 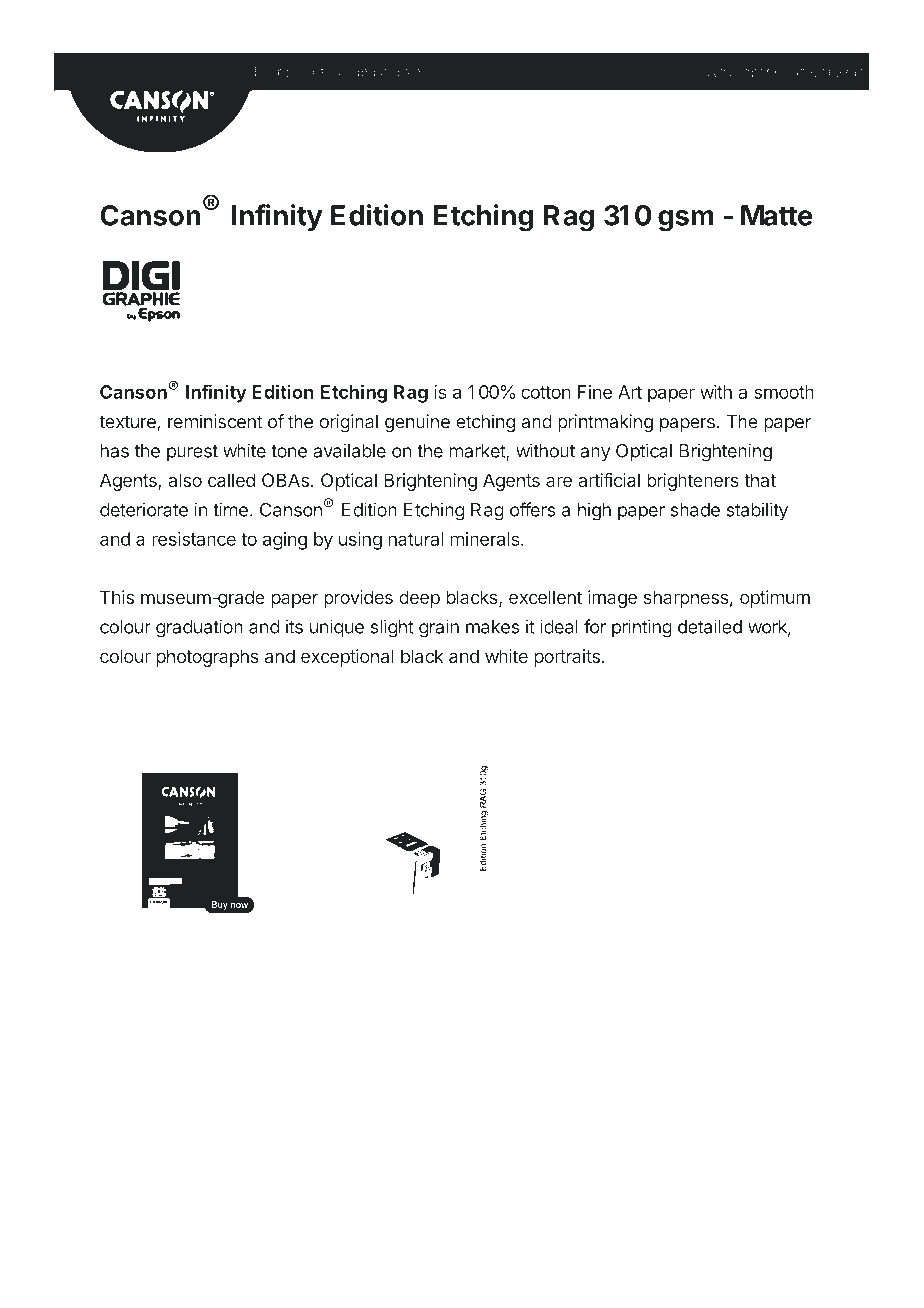 What do you see at coordinates (207, 658) in the document?
I see `photographs` at bounding box center [207, 658].
